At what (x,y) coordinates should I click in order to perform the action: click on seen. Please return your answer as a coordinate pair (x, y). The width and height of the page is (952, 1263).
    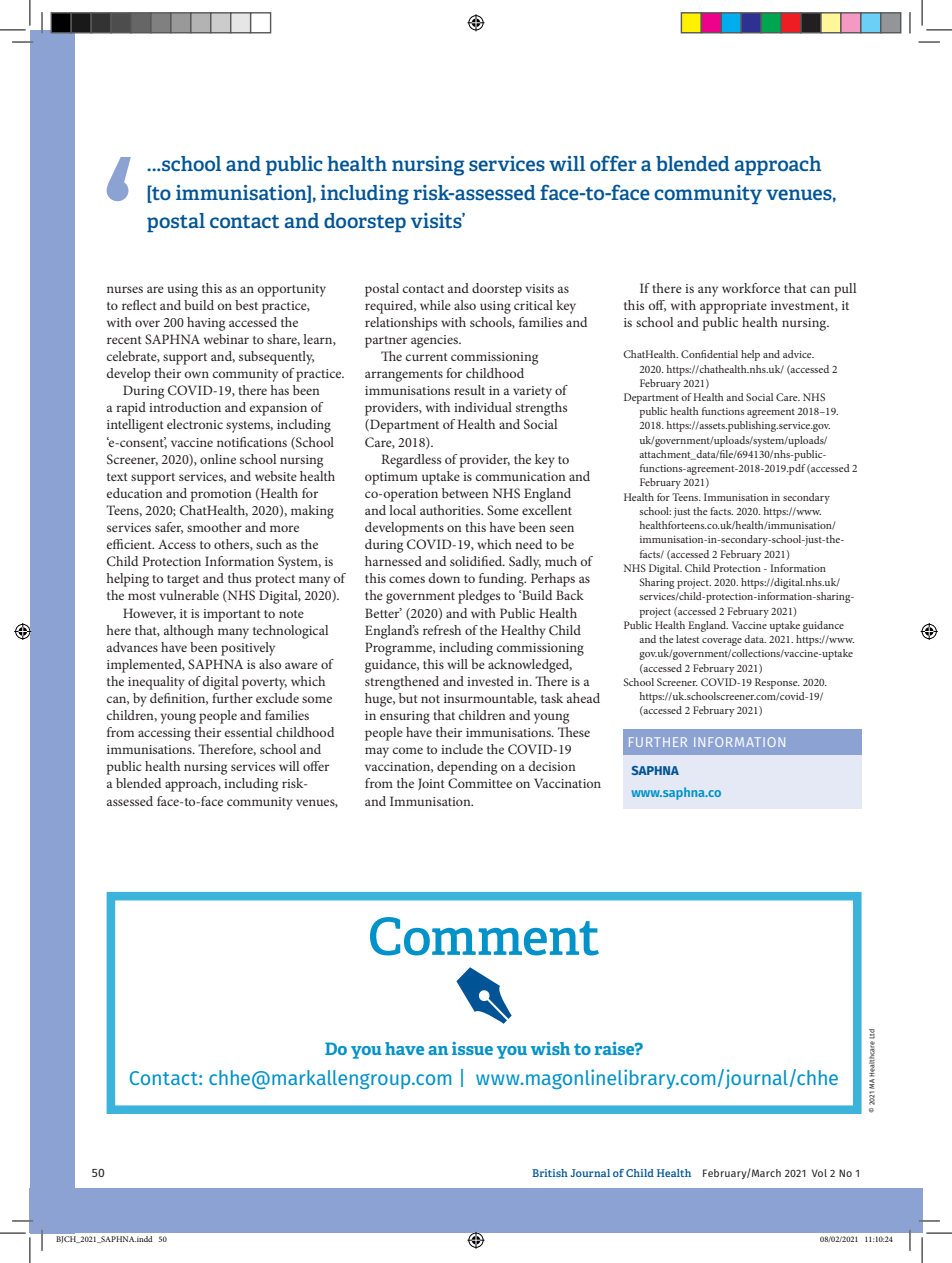
    Looking at the image, I should click on (562, 528).
